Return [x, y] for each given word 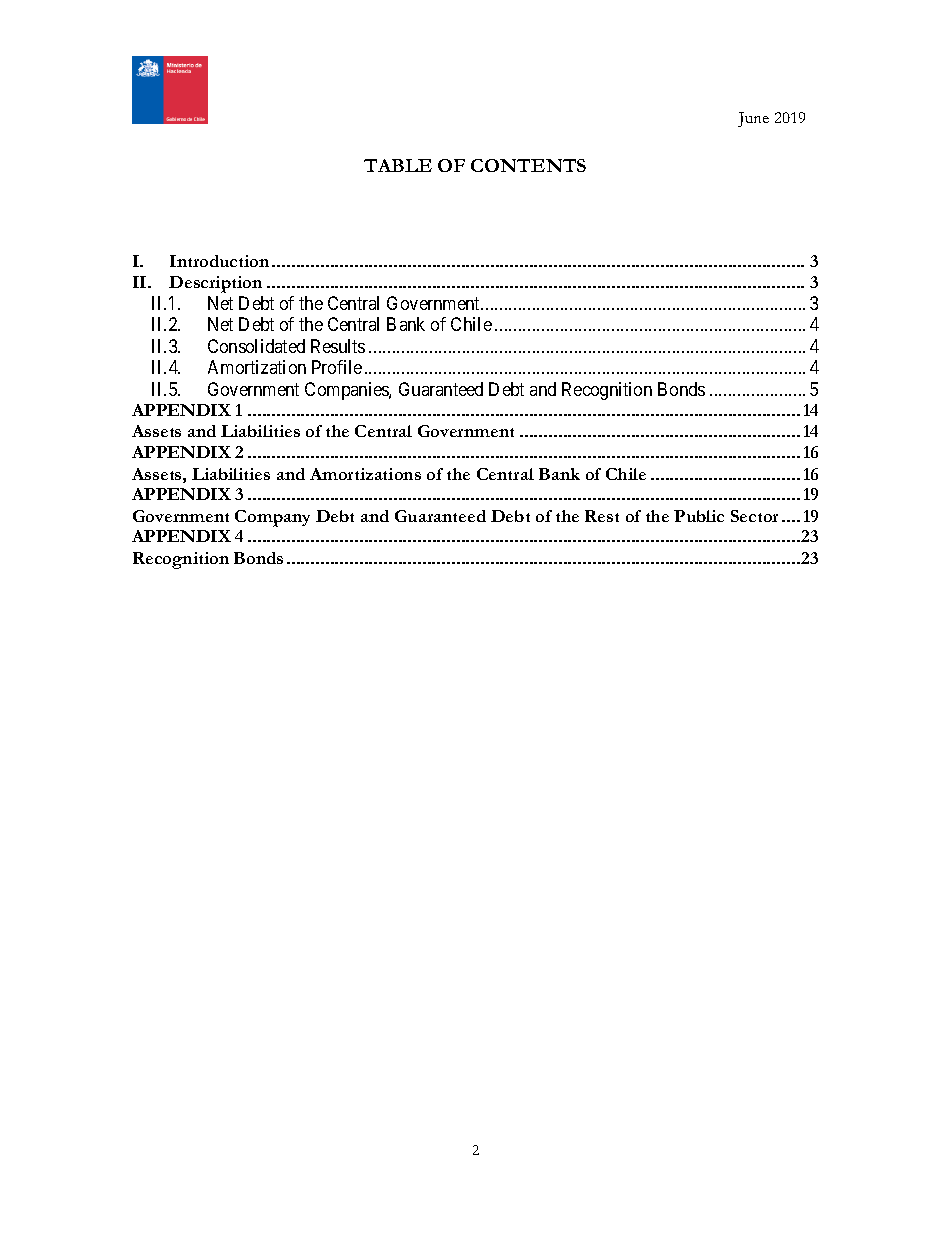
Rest [602, 516]
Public [699, 516]
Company [272, 518]
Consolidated [256, 346]
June [753, 119]
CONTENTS [528, 165]
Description [215, 284]
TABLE [398, 165]
